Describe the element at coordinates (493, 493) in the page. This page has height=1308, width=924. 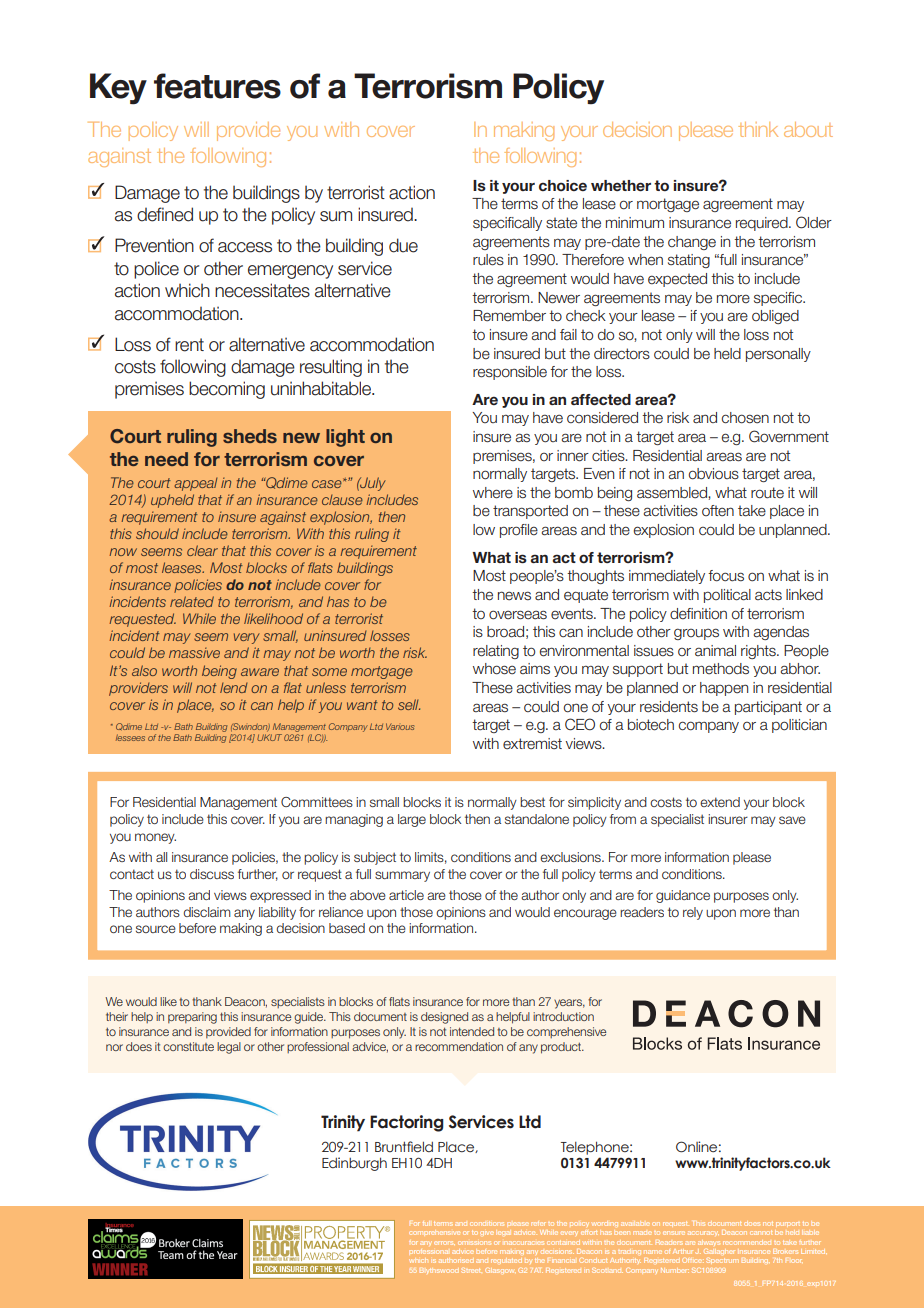
I see `where` at that location.
